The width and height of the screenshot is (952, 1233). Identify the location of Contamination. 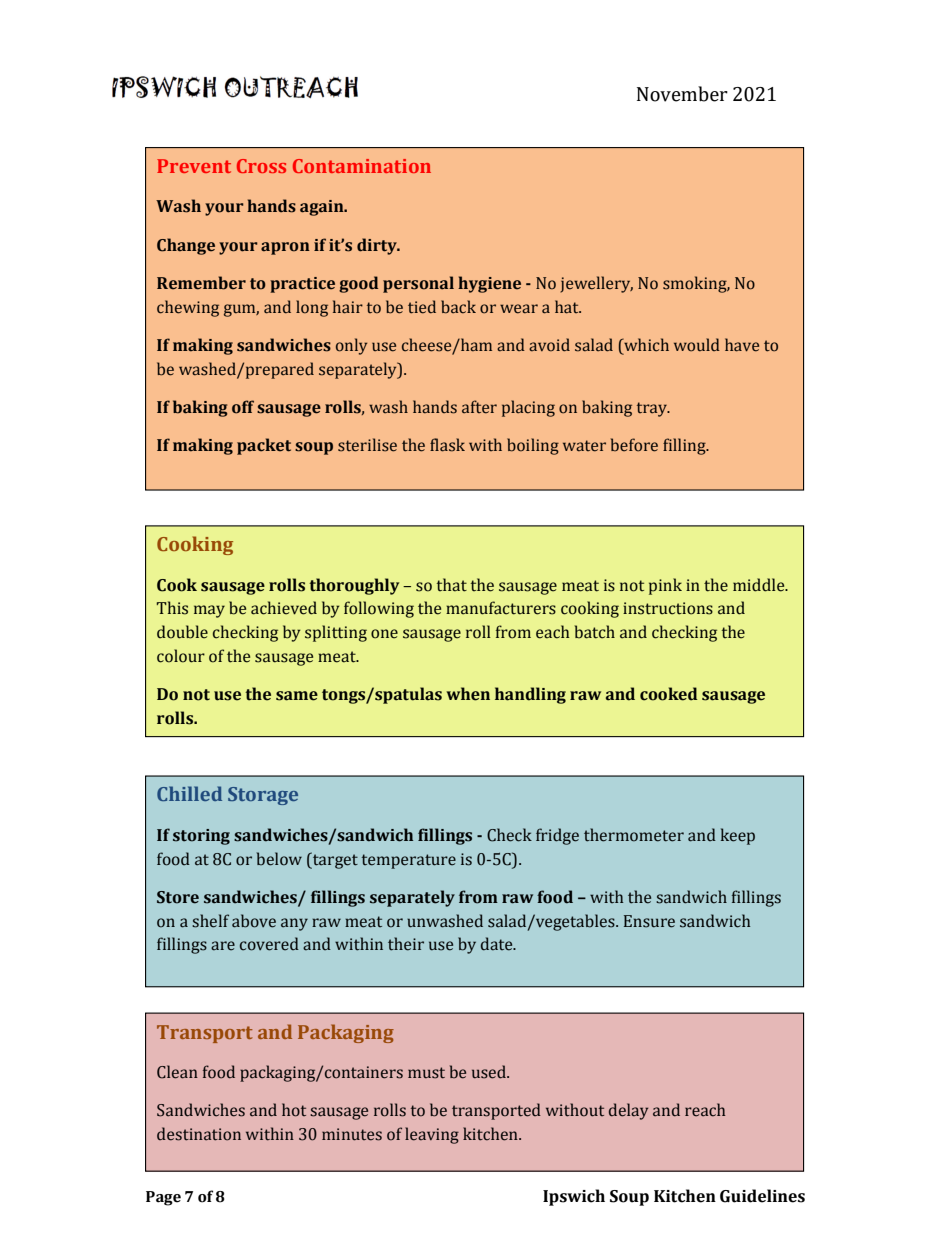
(362, 166).
